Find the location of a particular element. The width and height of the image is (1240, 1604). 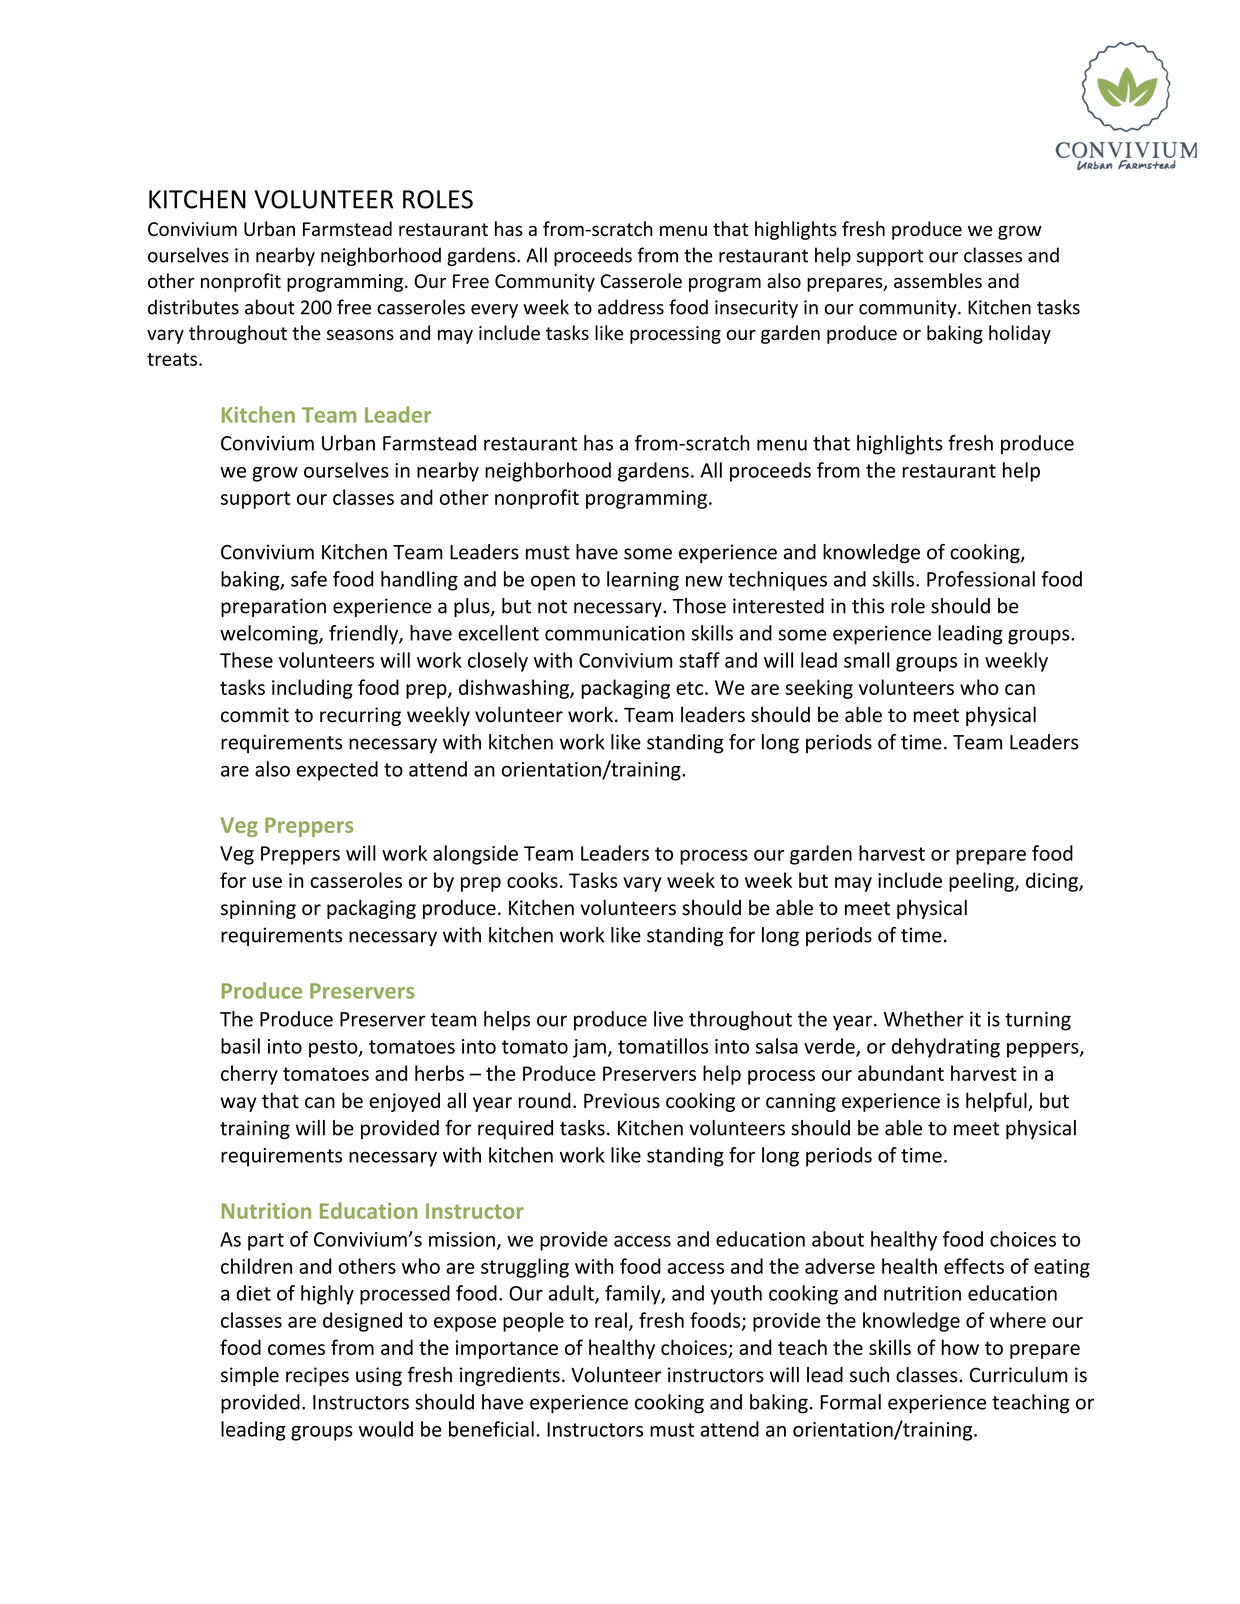

including is located at coordinates (312, 689).
